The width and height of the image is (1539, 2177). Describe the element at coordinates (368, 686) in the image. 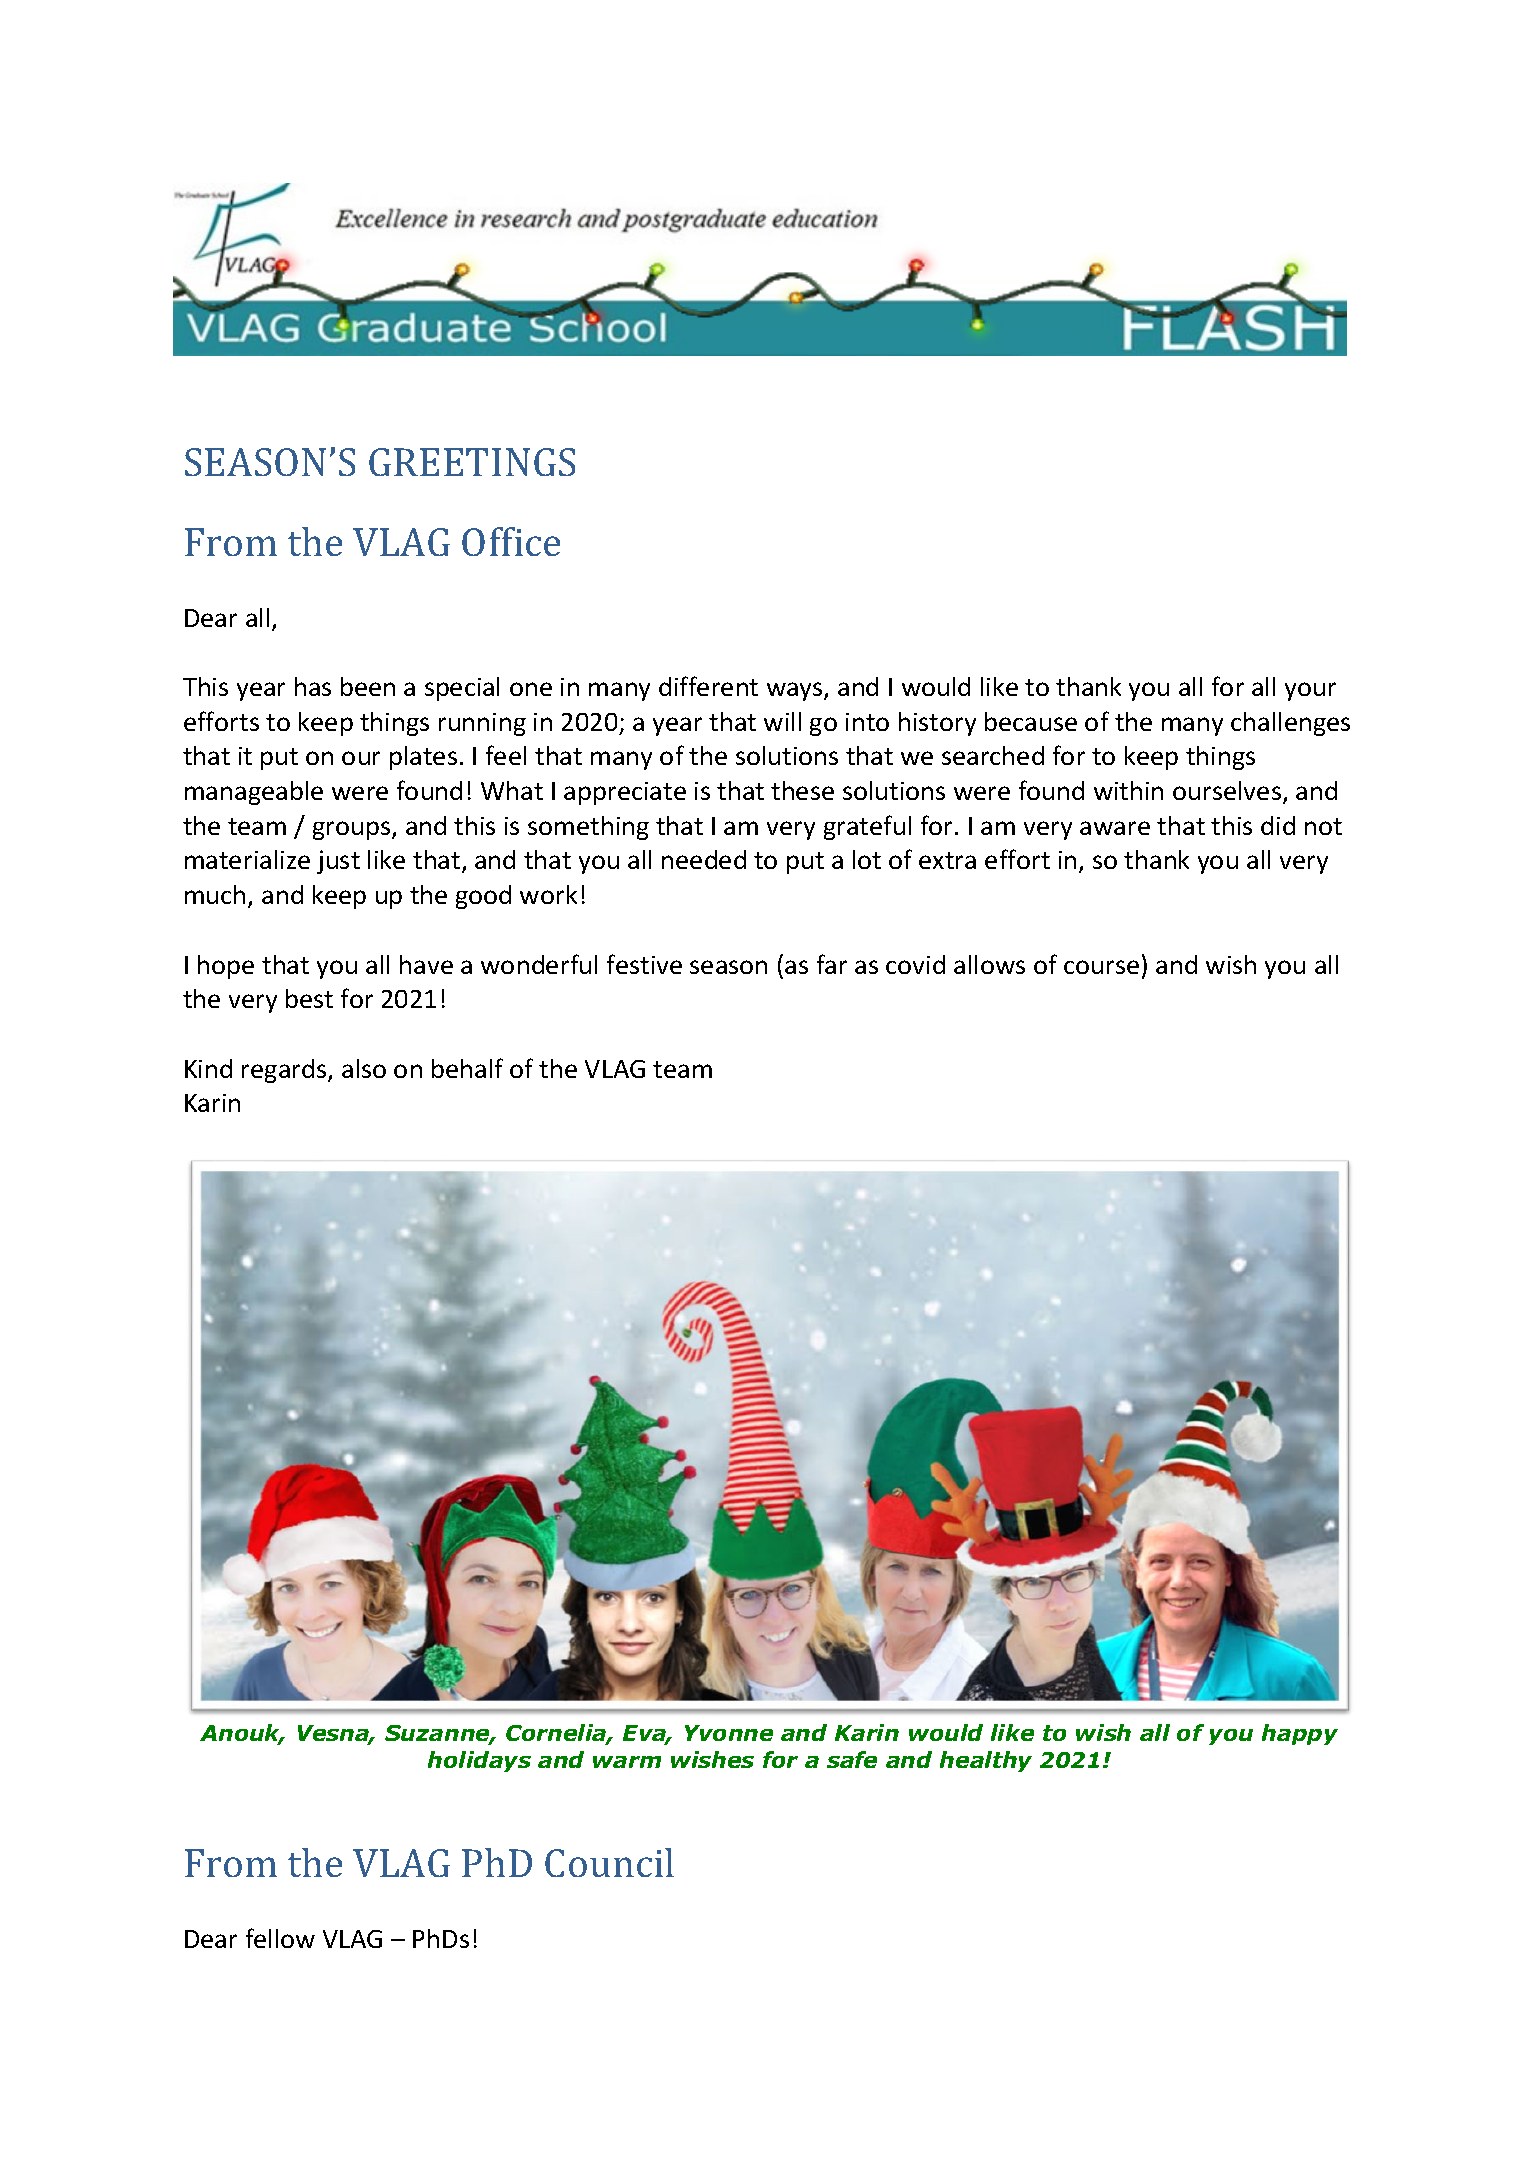

I see `been` at that location.
